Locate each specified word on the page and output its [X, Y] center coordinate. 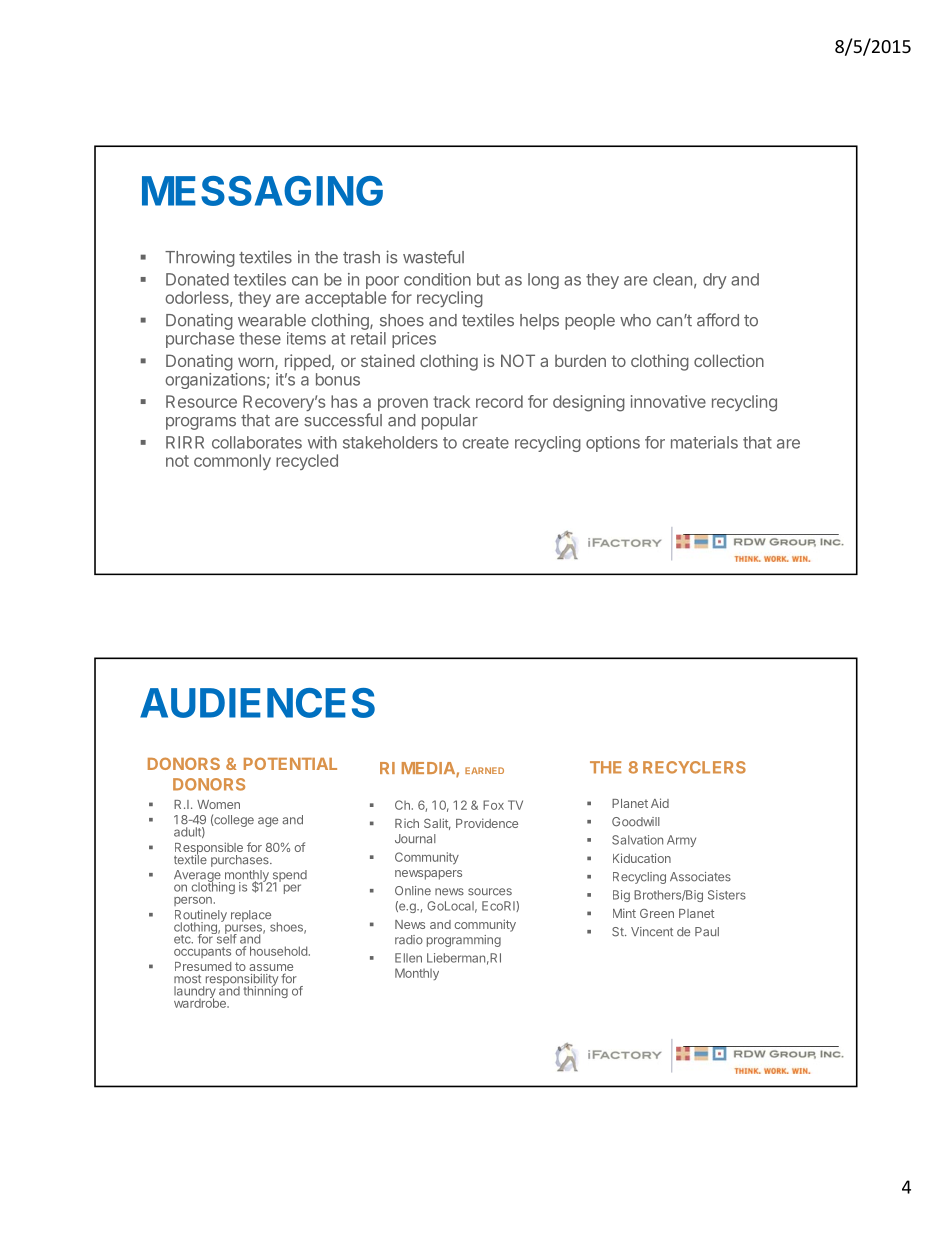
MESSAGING [262, 191]
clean [672, 279]
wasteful [433, 257]
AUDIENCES [257, 703]
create [485, 443]
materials [704, 442]
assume [271, 969]
